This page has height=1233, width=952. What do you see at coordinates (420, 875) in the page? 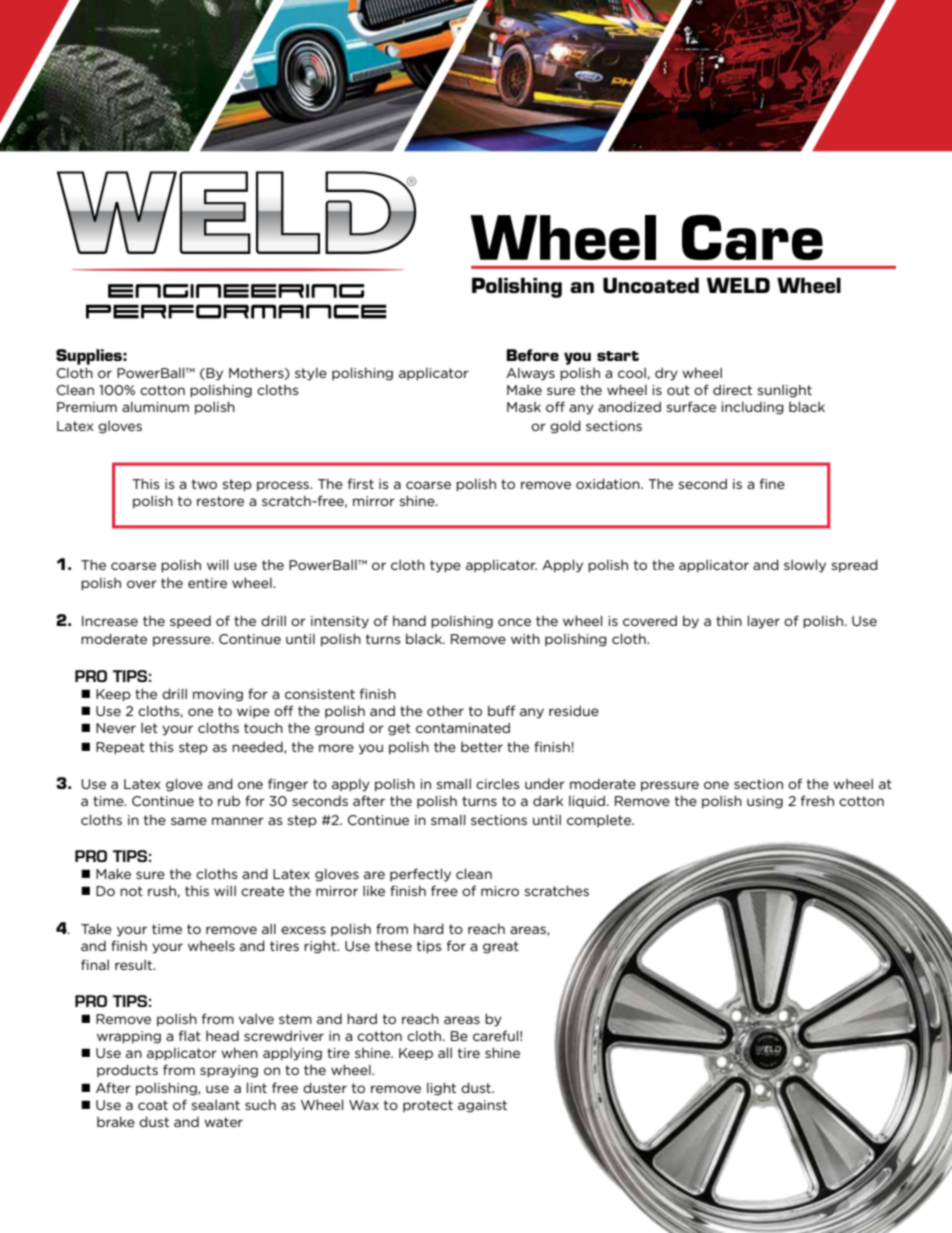
I see `perfectly` at bounding box center [420, 875].
